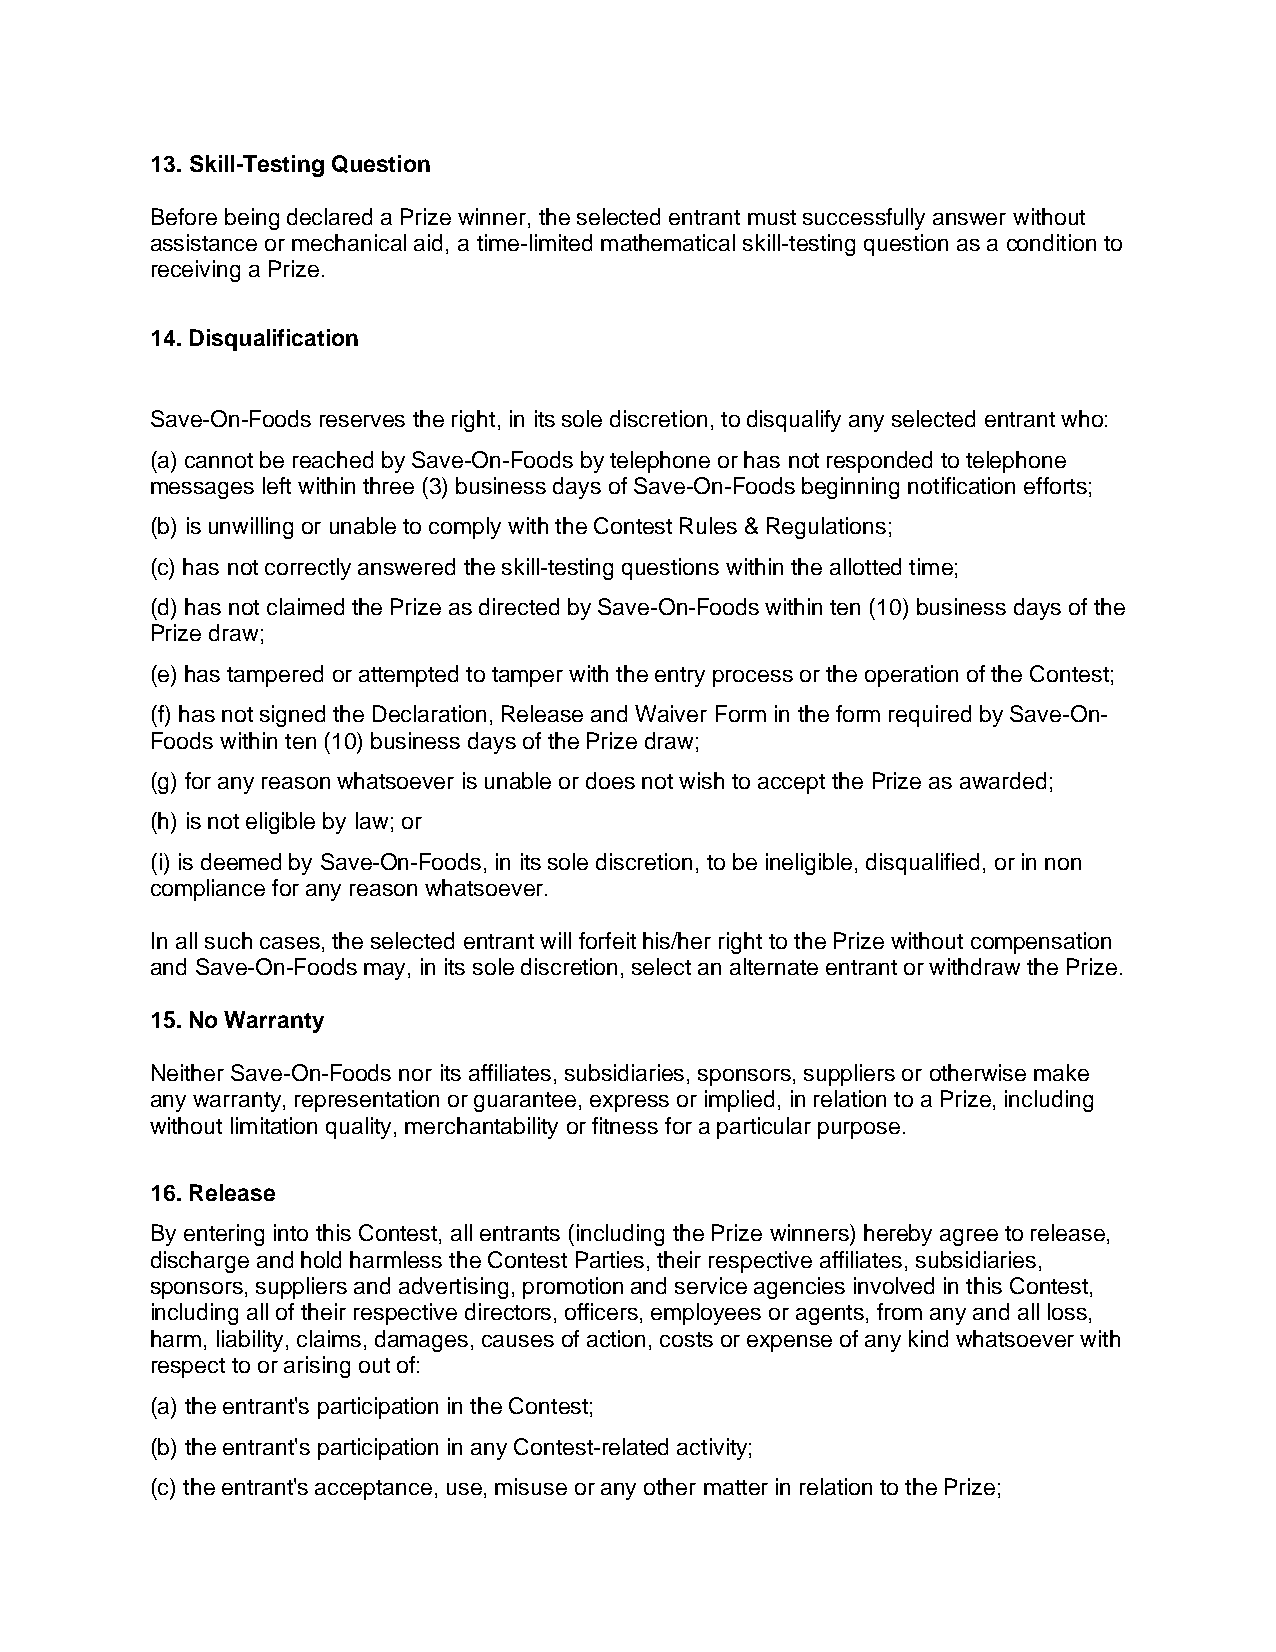 This screenshot has width=1276, height=1652. I want to click on arising, so click(317, 1367).
